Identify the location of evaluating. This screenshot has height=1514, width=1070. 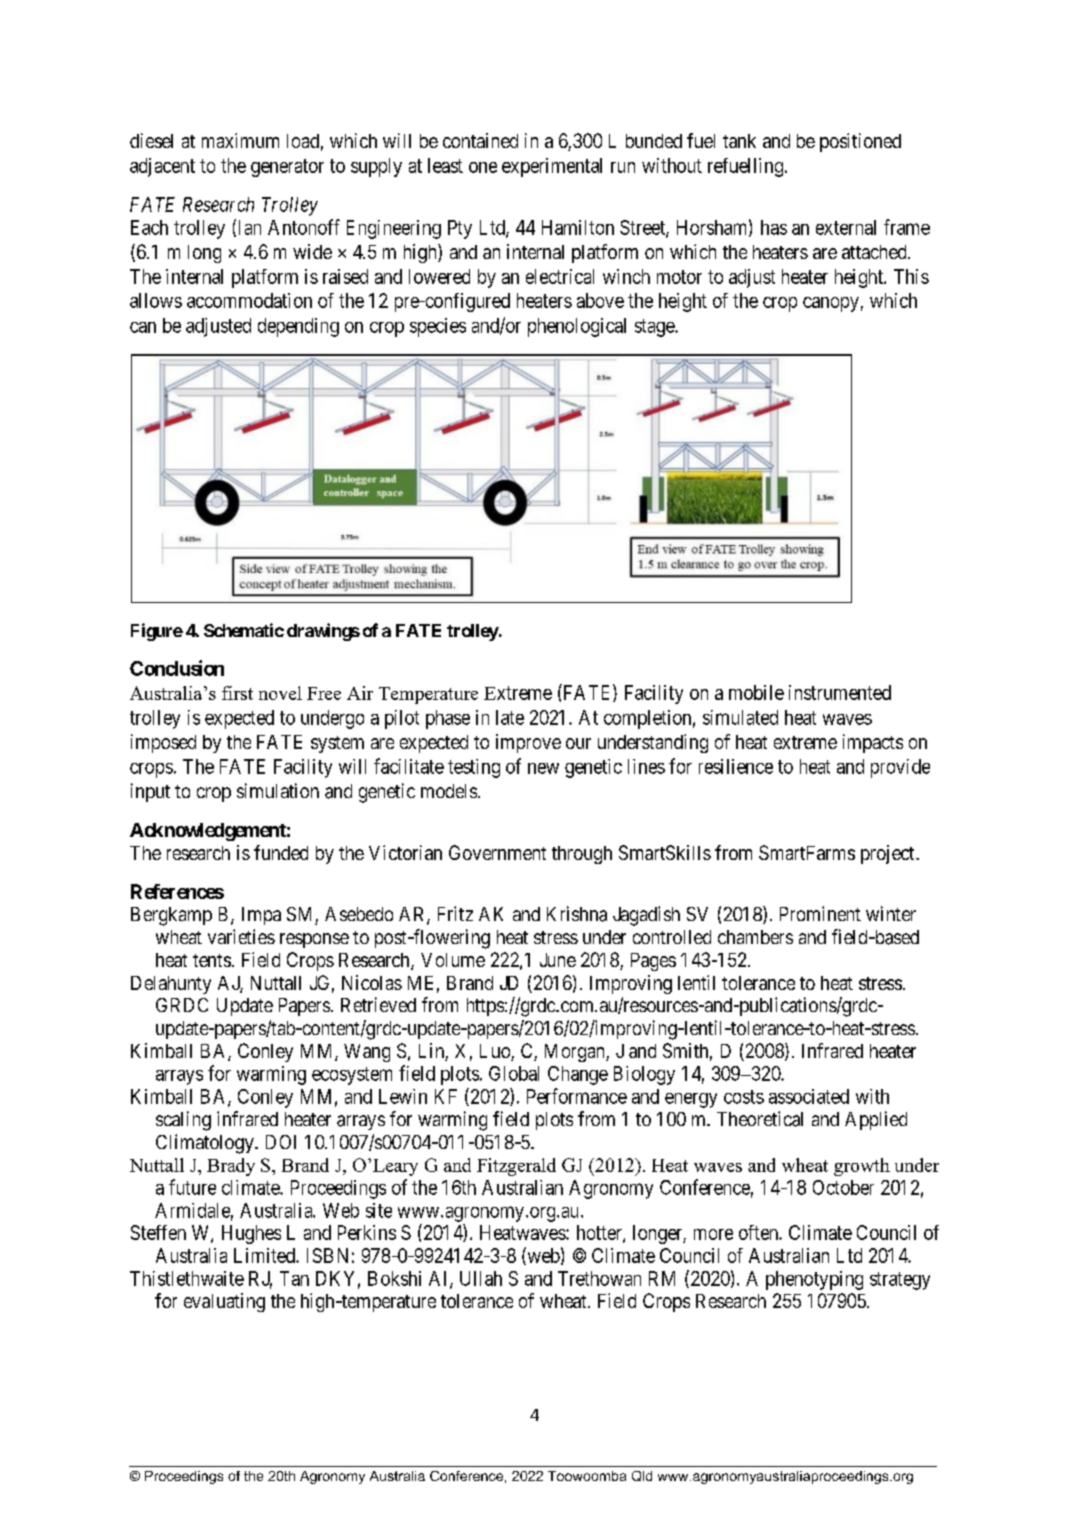
(224, 1302).
